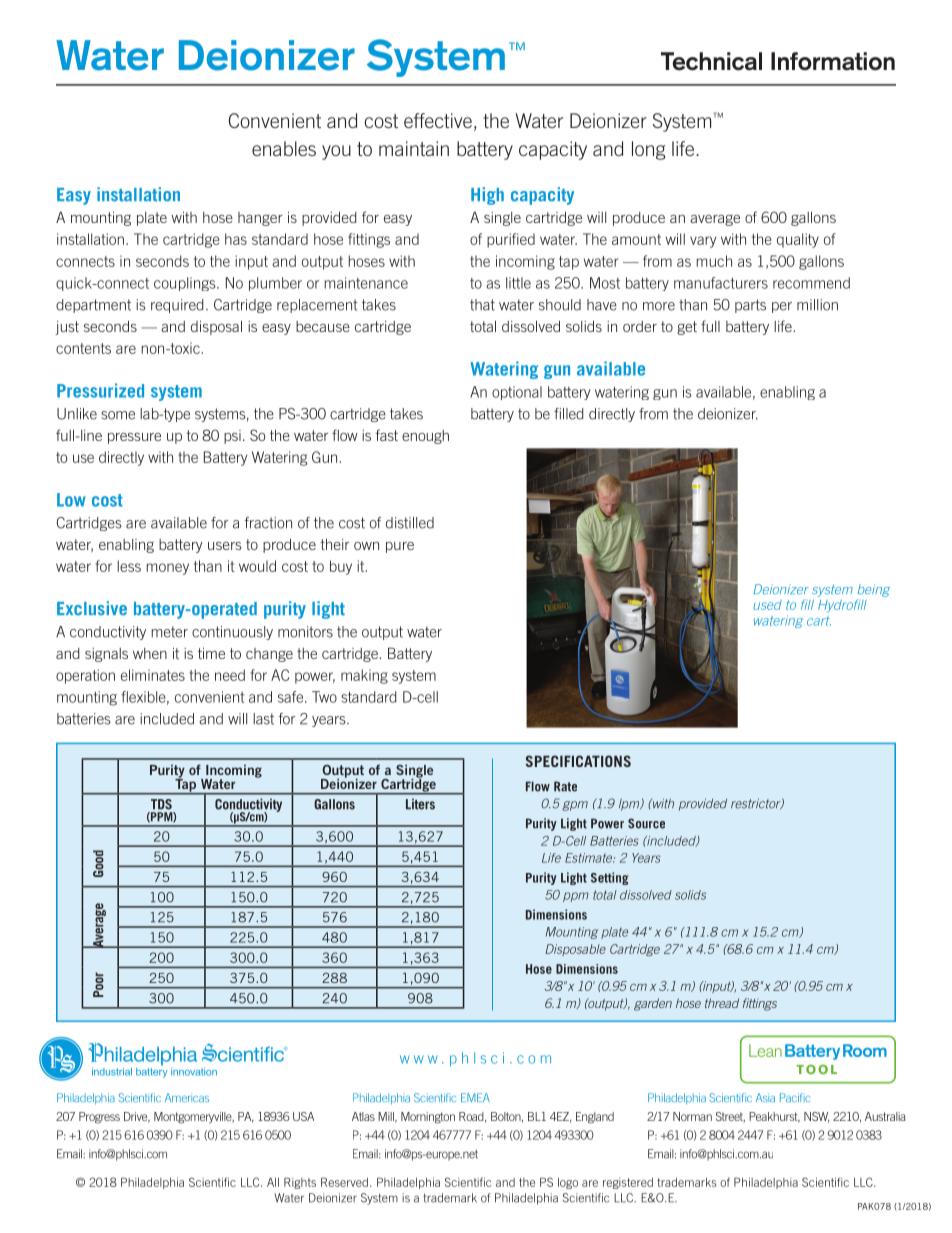 The width and height of the document is (952, 1233). Describe the element at coordinates (767, 605) in the document. I see `used` at that location.
